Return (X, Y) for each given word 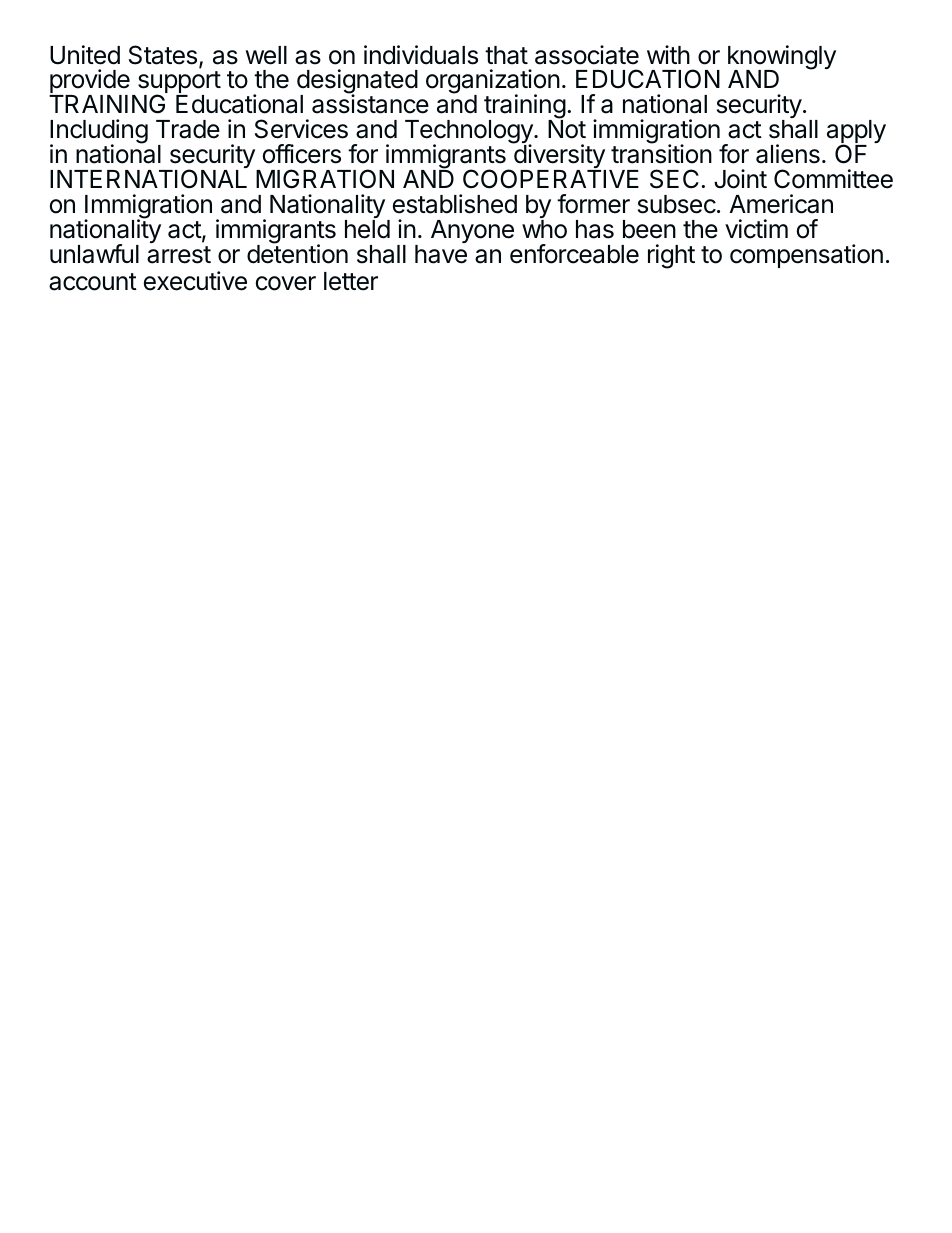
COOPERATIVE (551, 179)
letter (351, 281)
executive (195, 281)
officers (302, 154)
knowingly (782, 58)
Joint (740, 179)
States (163, 55)
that (506, 55)
